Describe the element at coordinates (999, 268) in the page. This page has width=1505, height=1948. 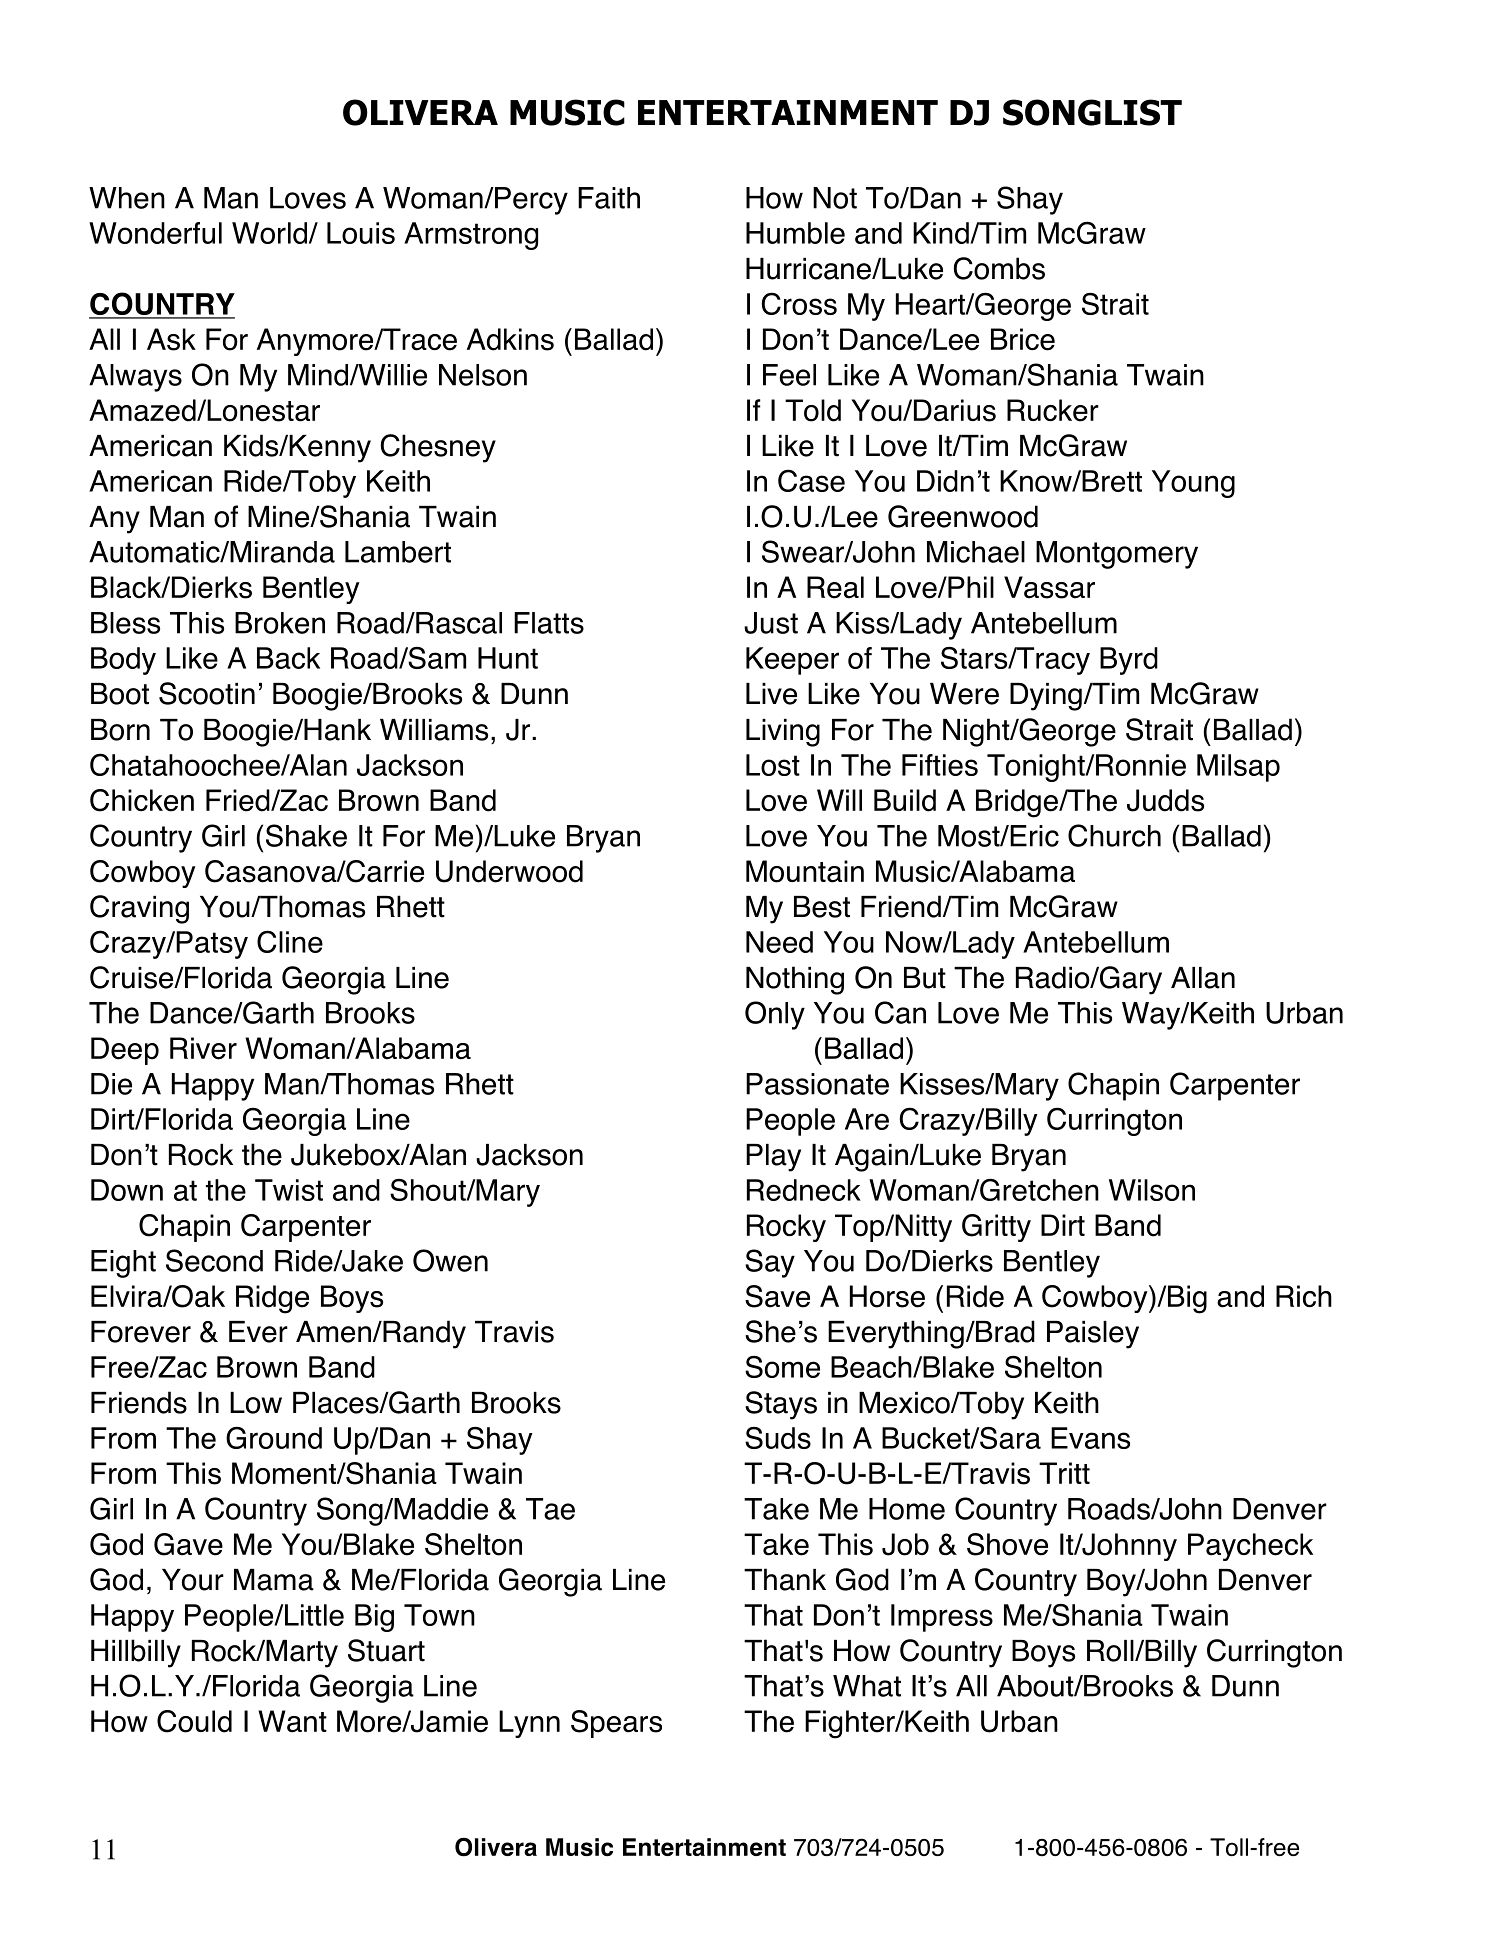
I see `Combs` at that location.
